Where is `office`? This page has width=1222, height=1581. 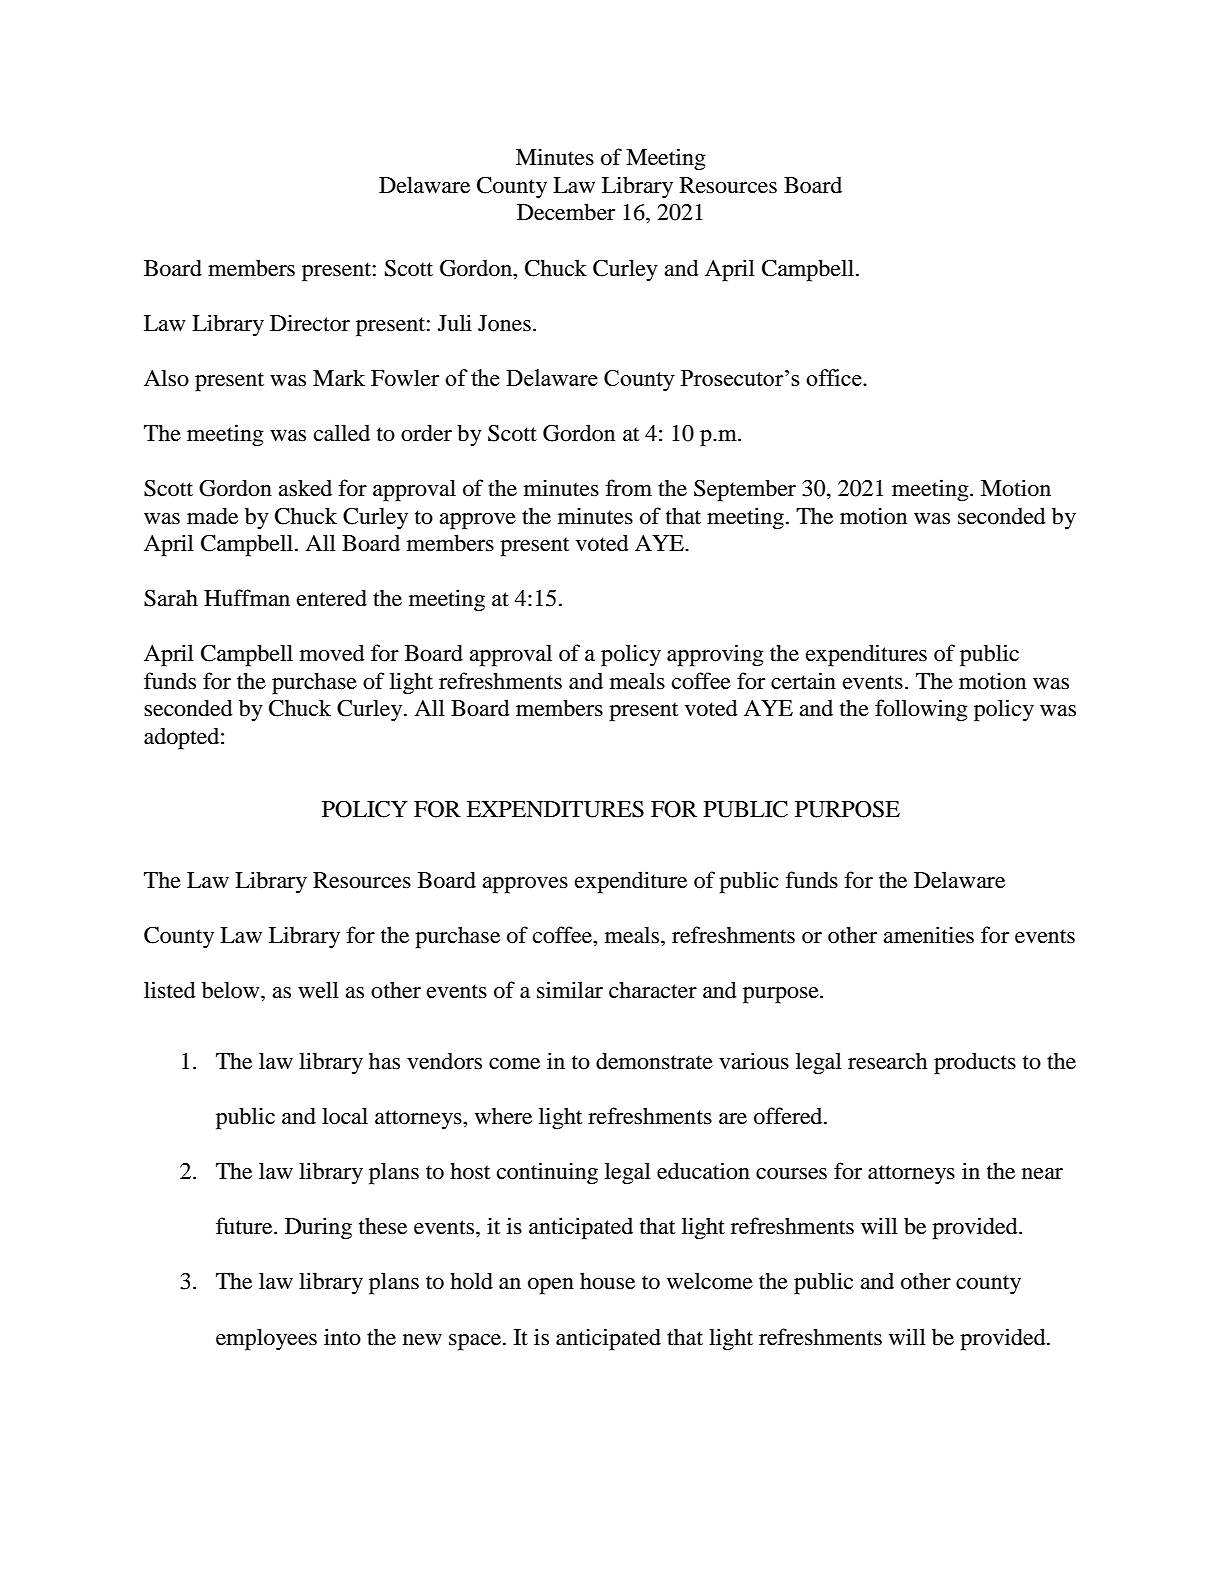 office is located at coordinates (835, 377).
